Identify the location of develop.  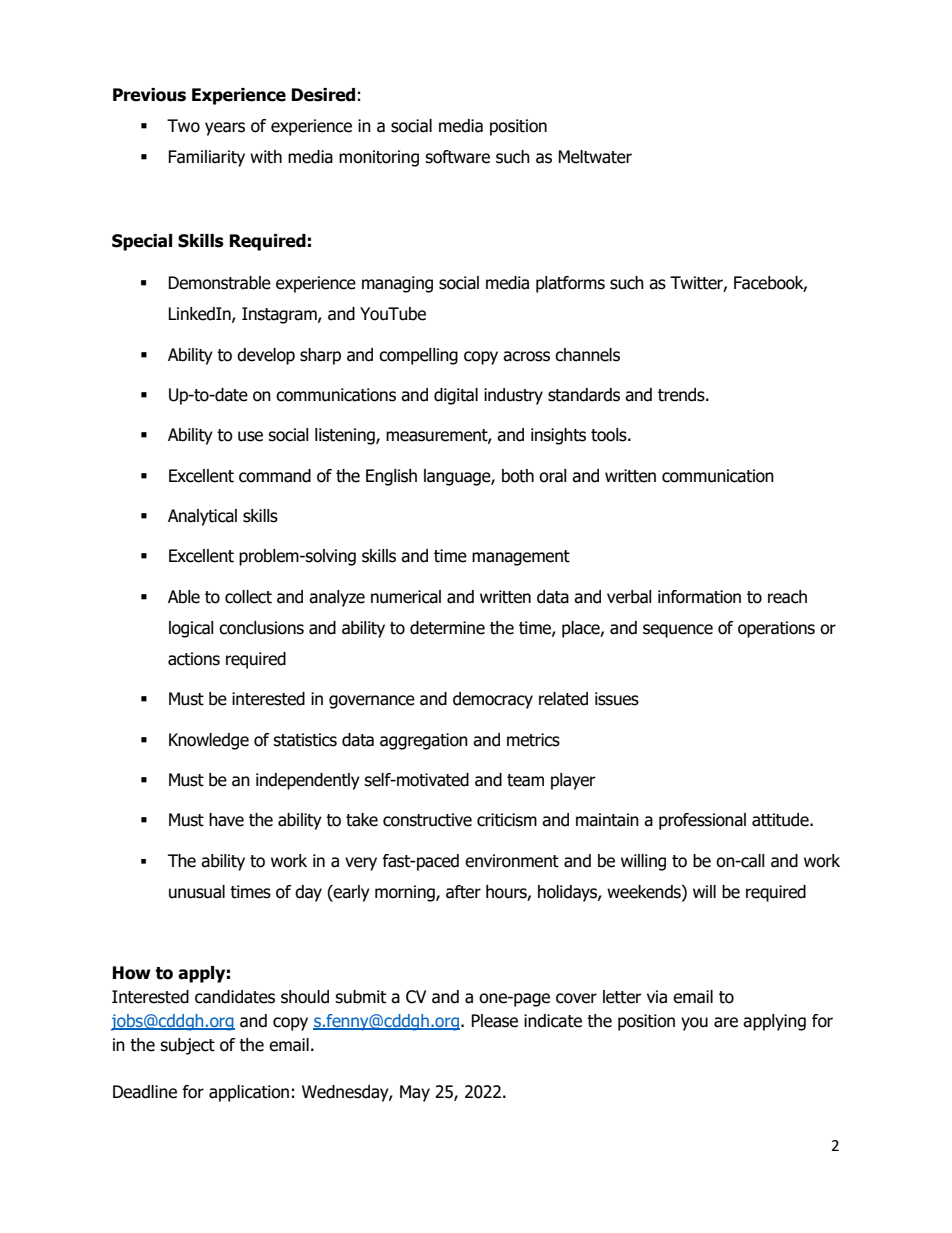
(266, 356).
